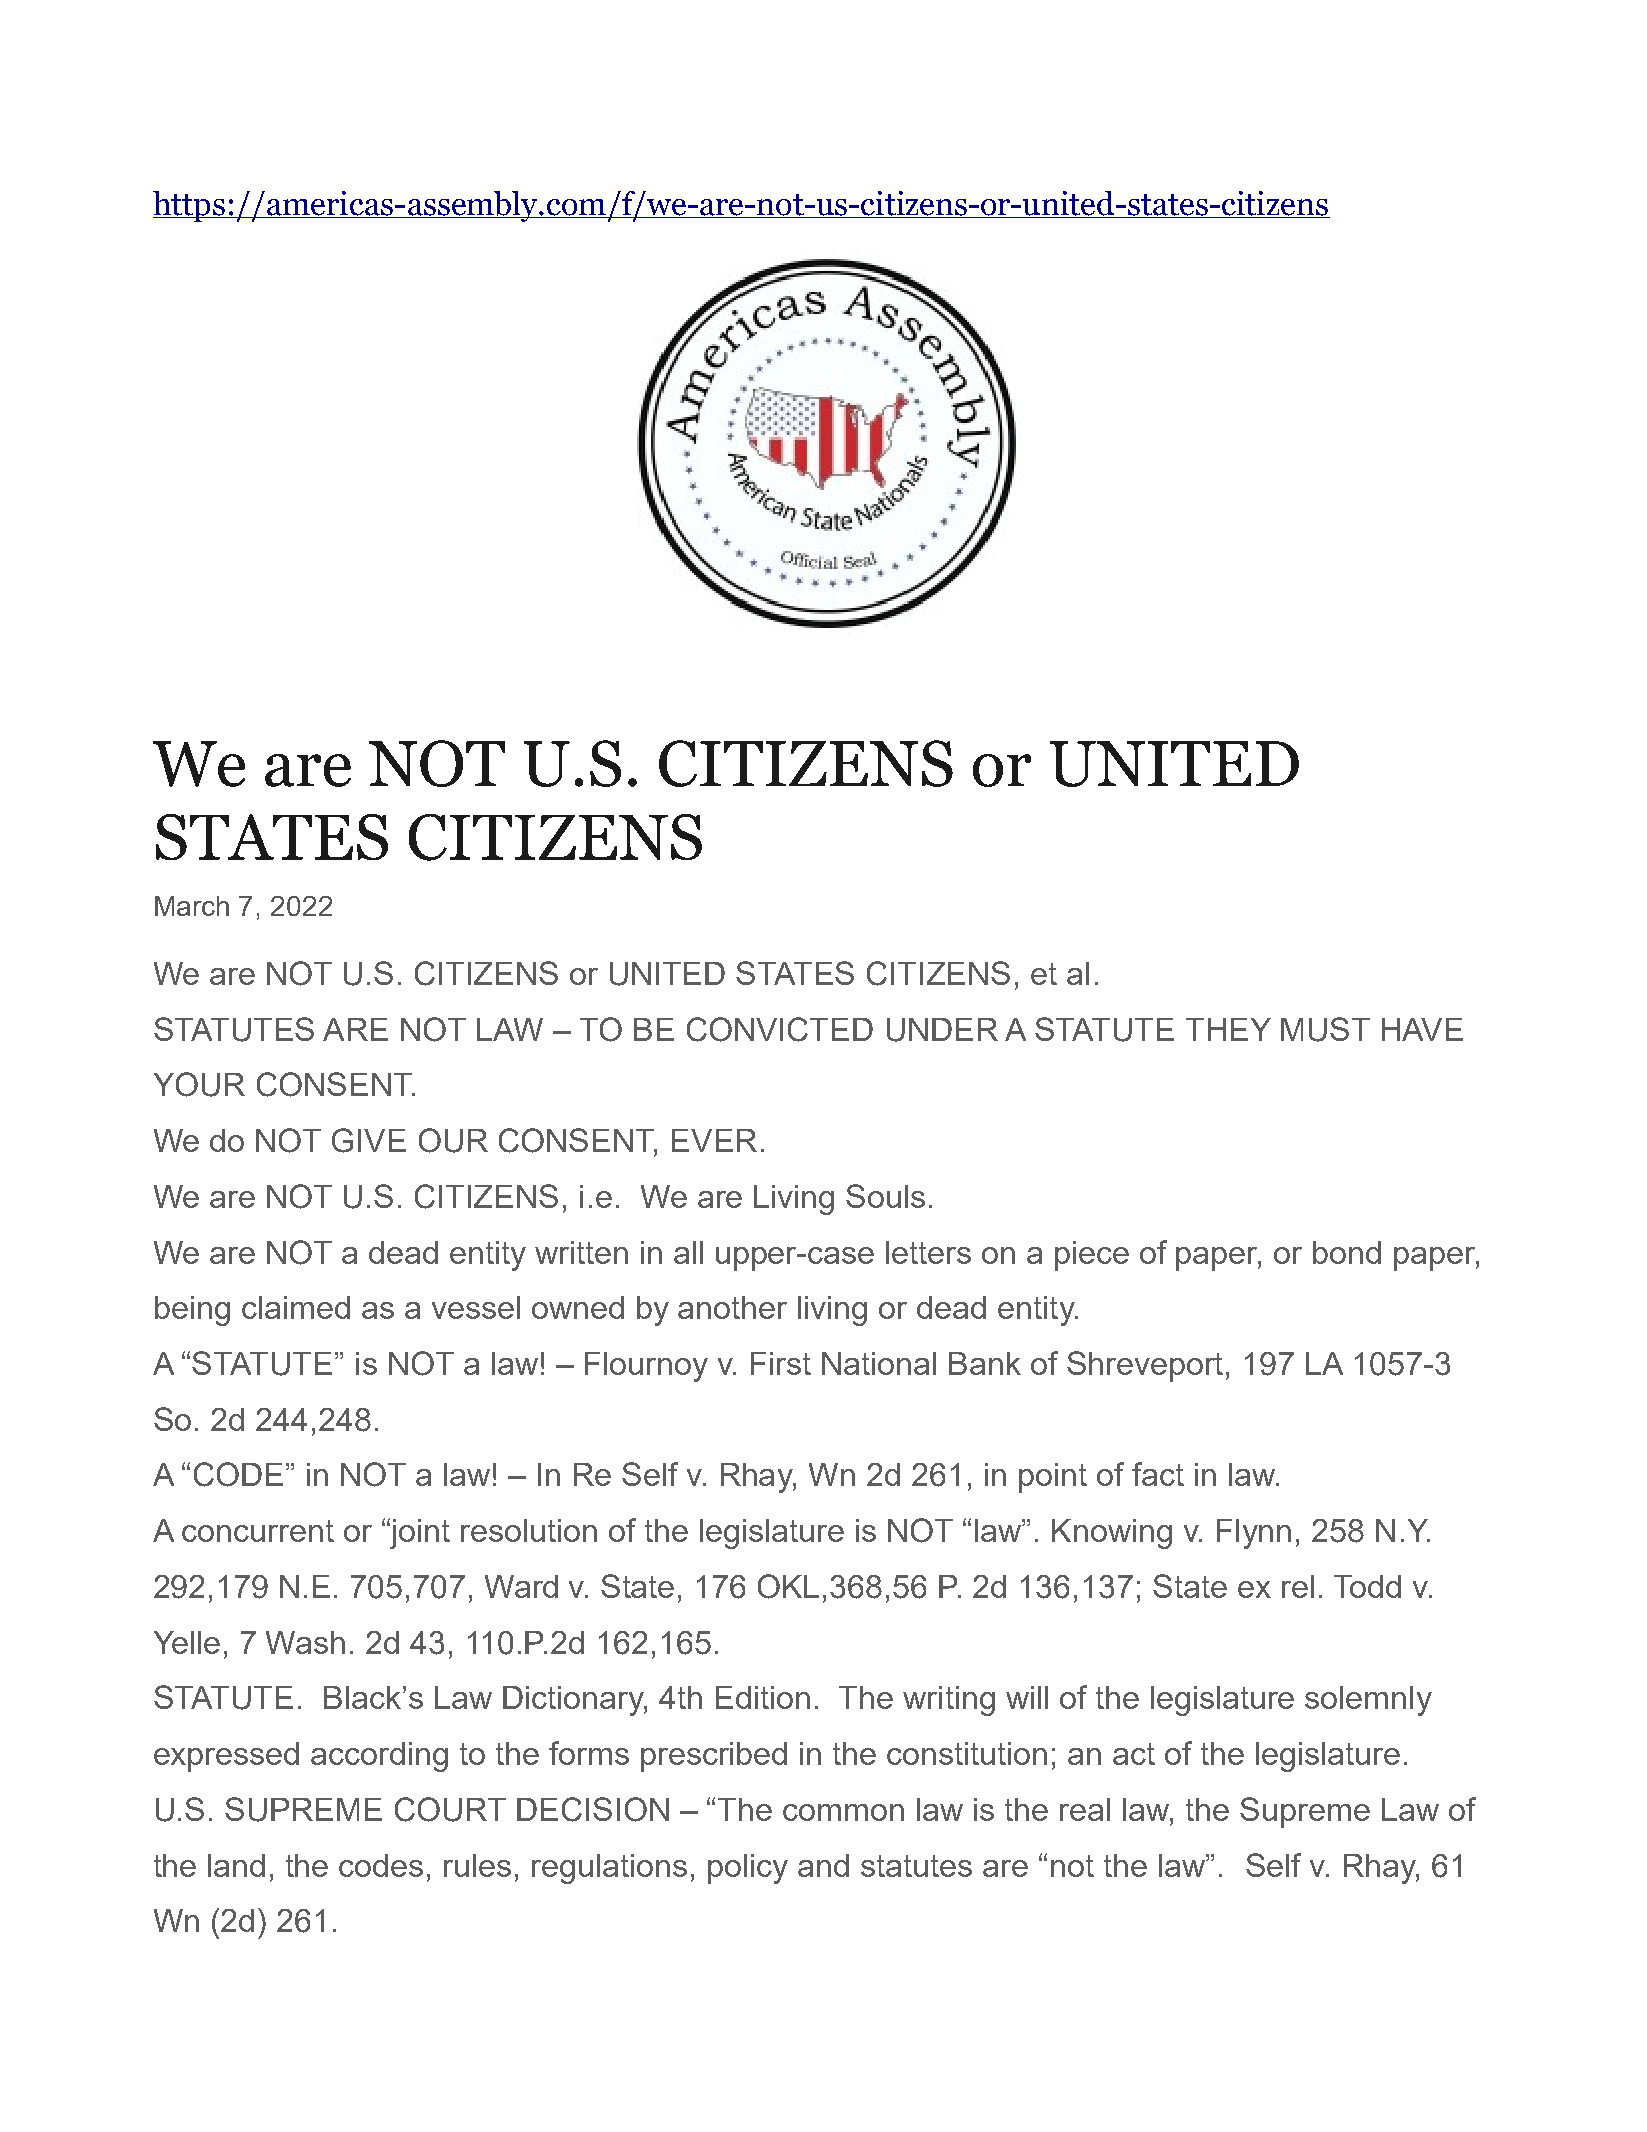 The width and height of the screenshot is (1647, 2132). What do you see at coordinates (781, 1363) in the screenshot?
I see `First` at bounding box center [781, 1363].
